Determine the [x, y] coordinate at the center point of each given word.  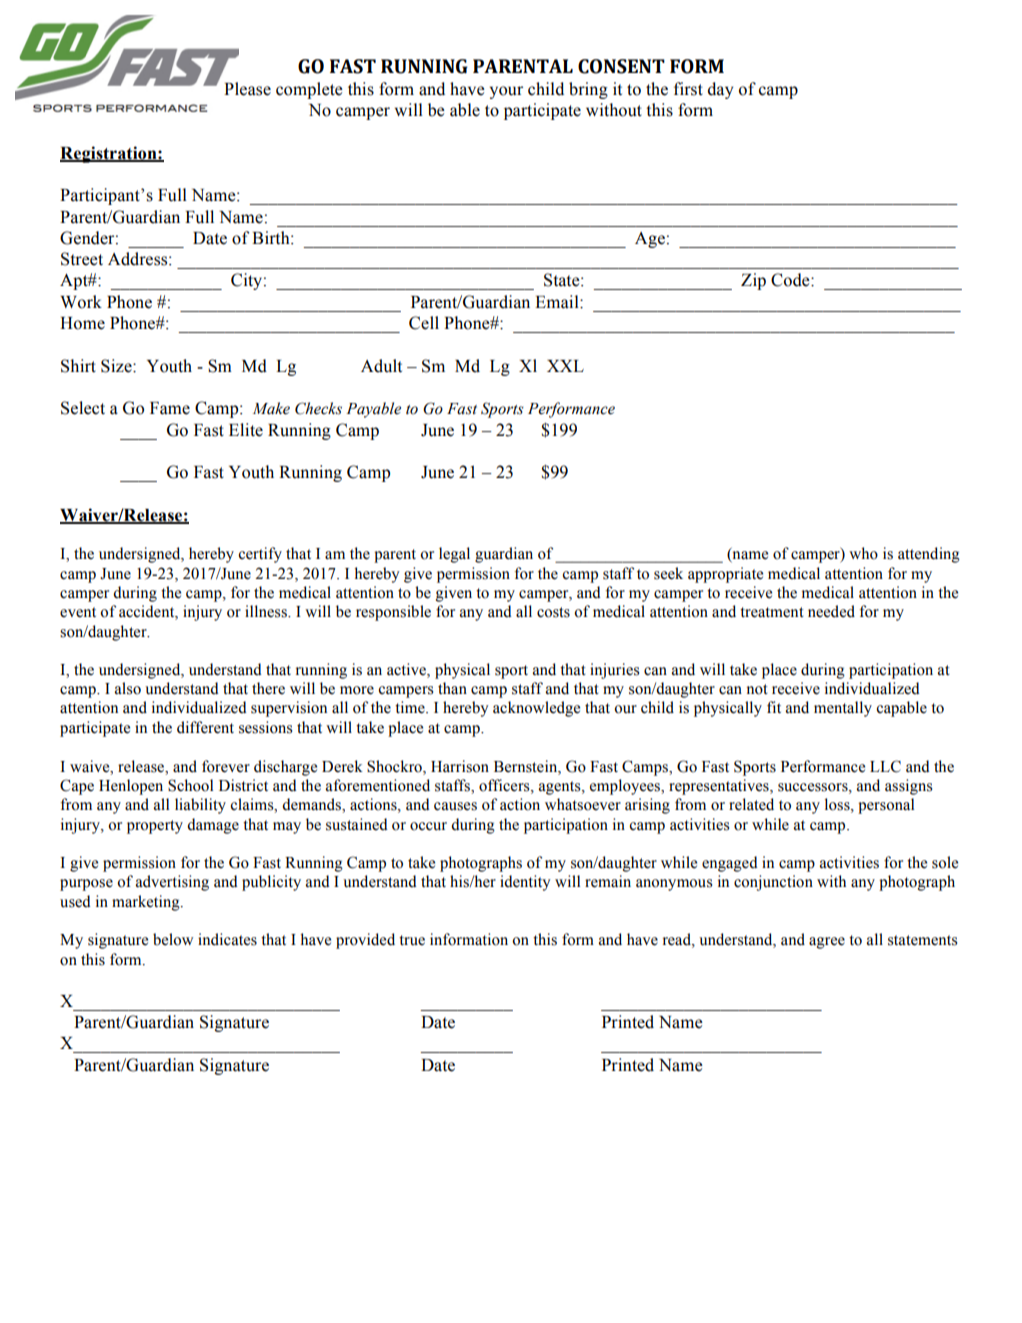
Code [791, 280]
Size [117, 366]
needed [831, 611]
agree [827, 943]
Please [247, 89]
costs [553, 612]
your [506, 92]
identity [525, 883]
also [128, 688]
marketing [147, 903]
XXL [565, 366]
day [720, 90]
